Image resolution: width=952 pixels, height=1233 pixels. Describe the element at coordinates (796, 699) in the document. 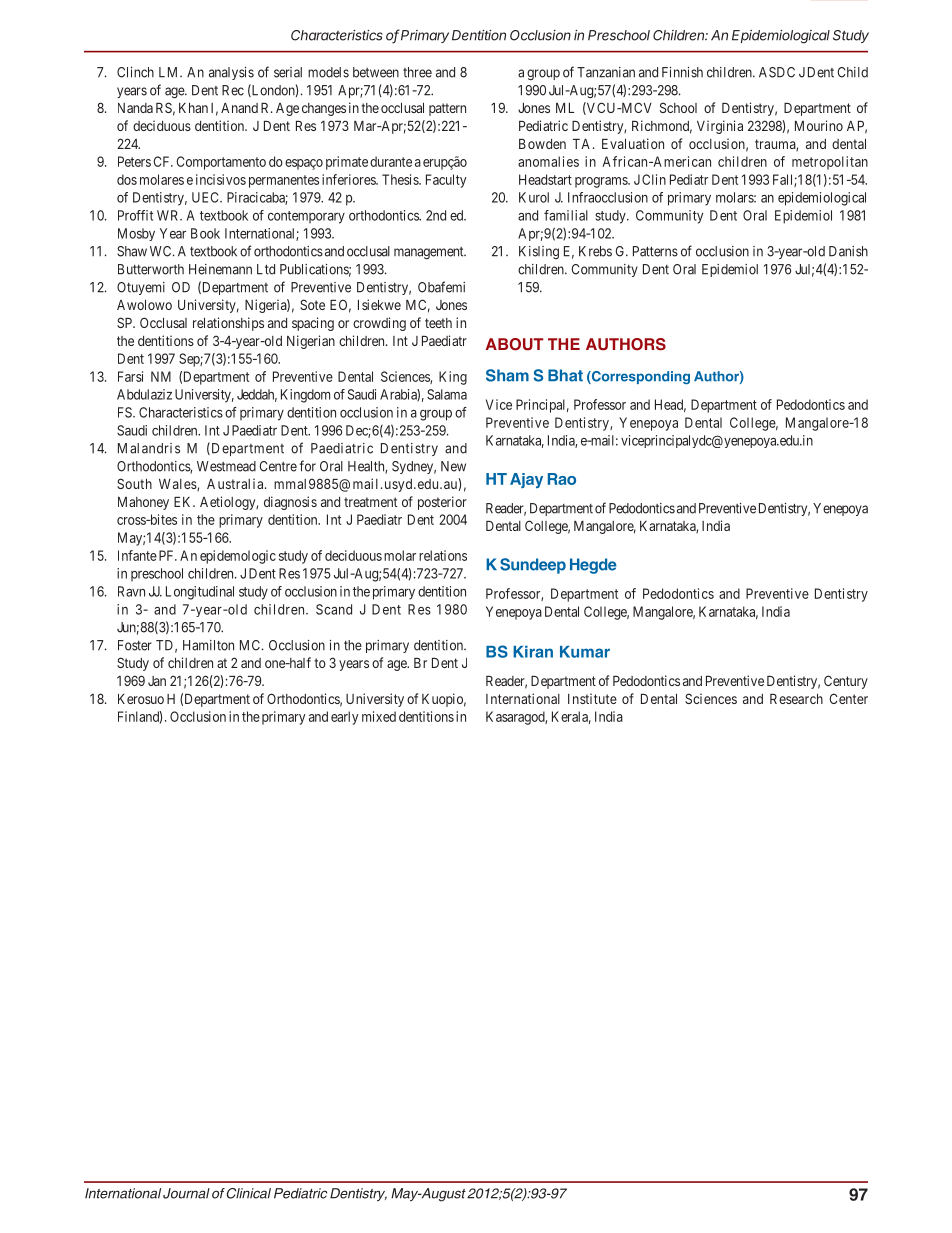

I see `Research` at that location.
